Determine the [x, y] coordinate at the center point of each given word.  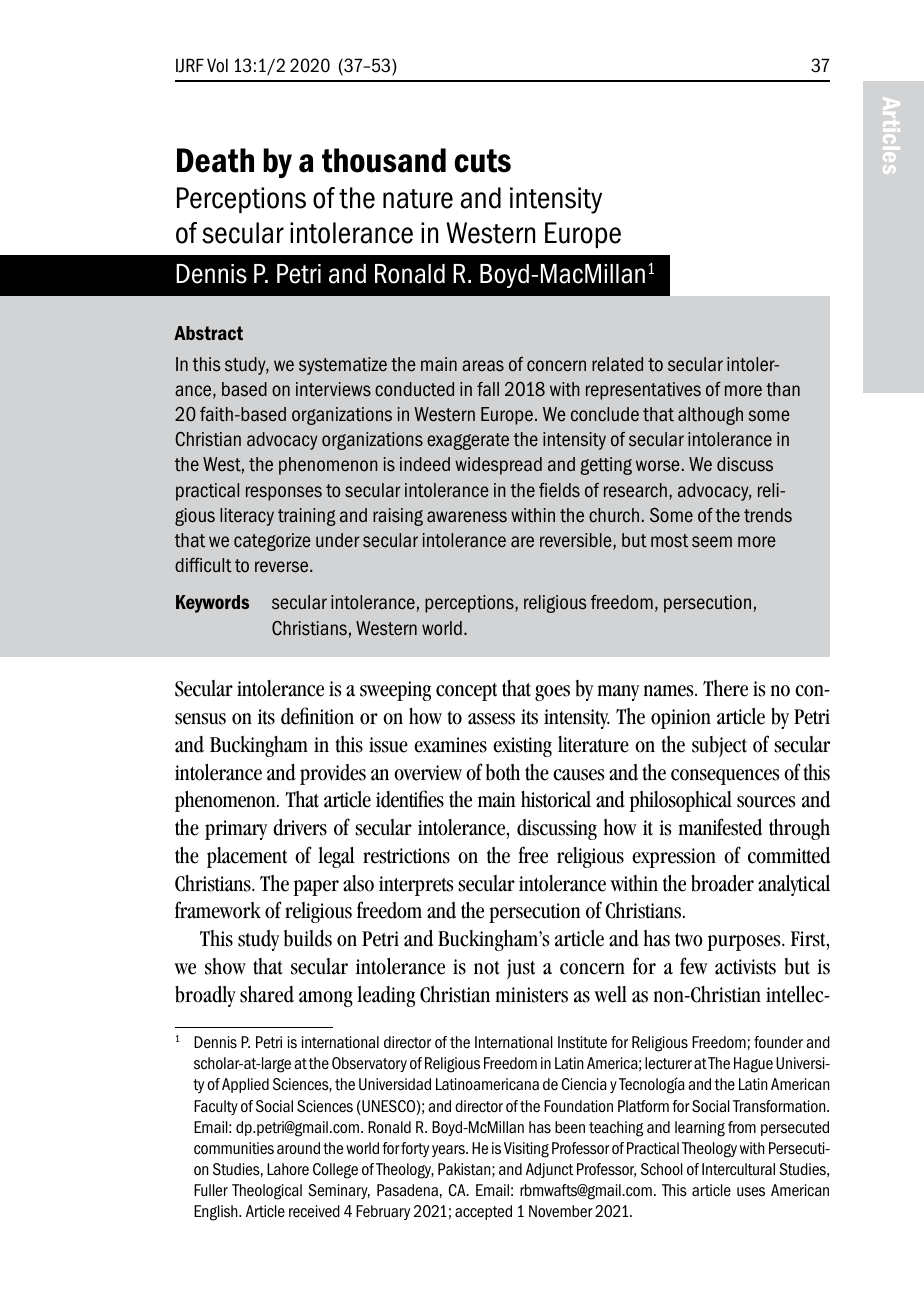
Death [215, 160]
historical [556, 799]
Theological [267, 1192]
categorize [272, 542]
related [617, 364]
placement [247, 857]
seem [712, 542]
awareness [467, 517]
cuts [483, 161]
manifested [720, 827]
